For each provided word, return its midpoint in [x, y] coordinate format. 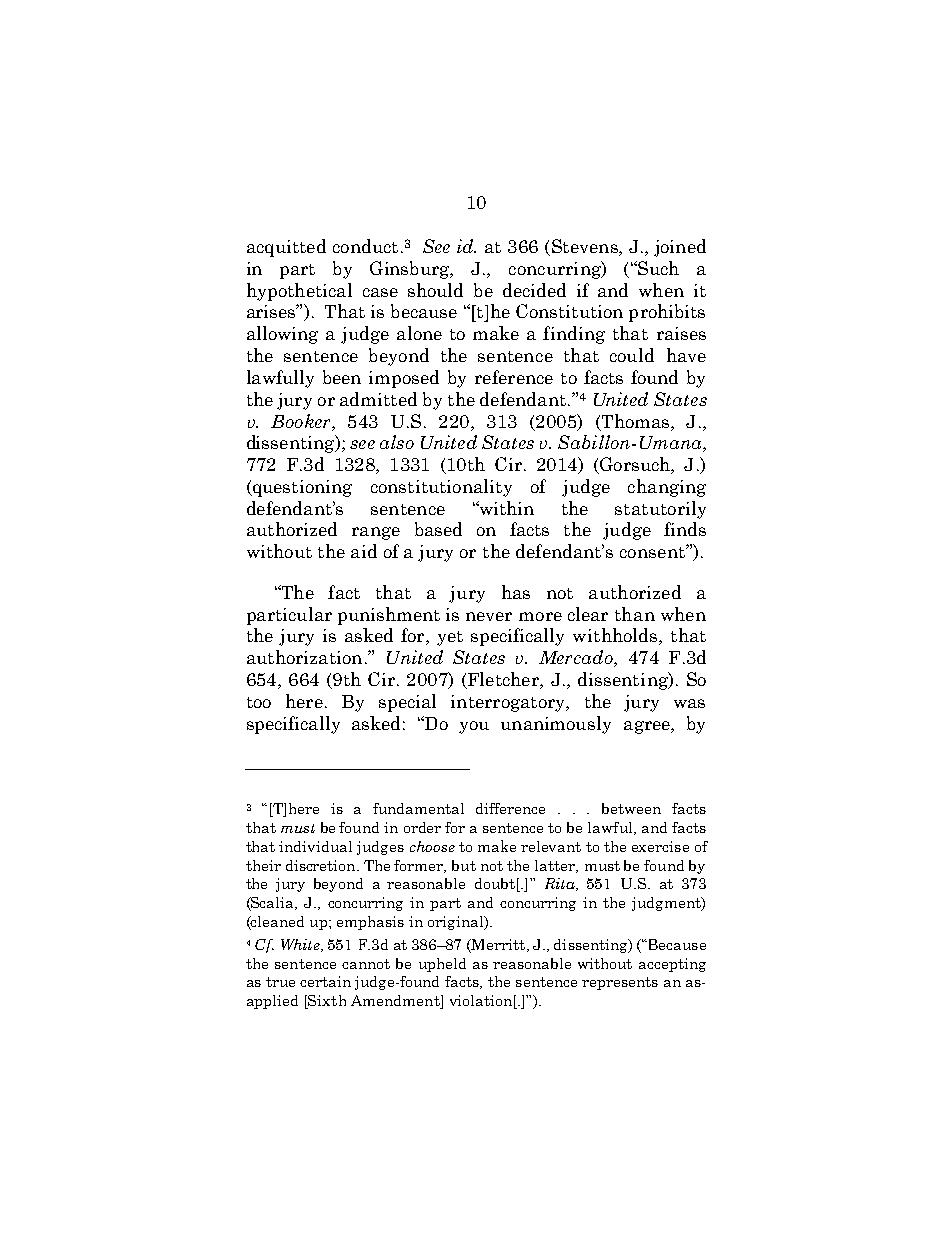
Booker [302, 421]
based [438, 529]
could [632, 355]
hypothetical [299, 292]
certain [325, 981]
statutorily [660, 510]
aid [364, 551]
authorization [304, 657]
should [435, 290]
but [464, 865]
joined [680, 248]
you [474, 727]
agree [648, 727]
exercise [660, 846]
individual [315, 846]
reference [514, 377]
